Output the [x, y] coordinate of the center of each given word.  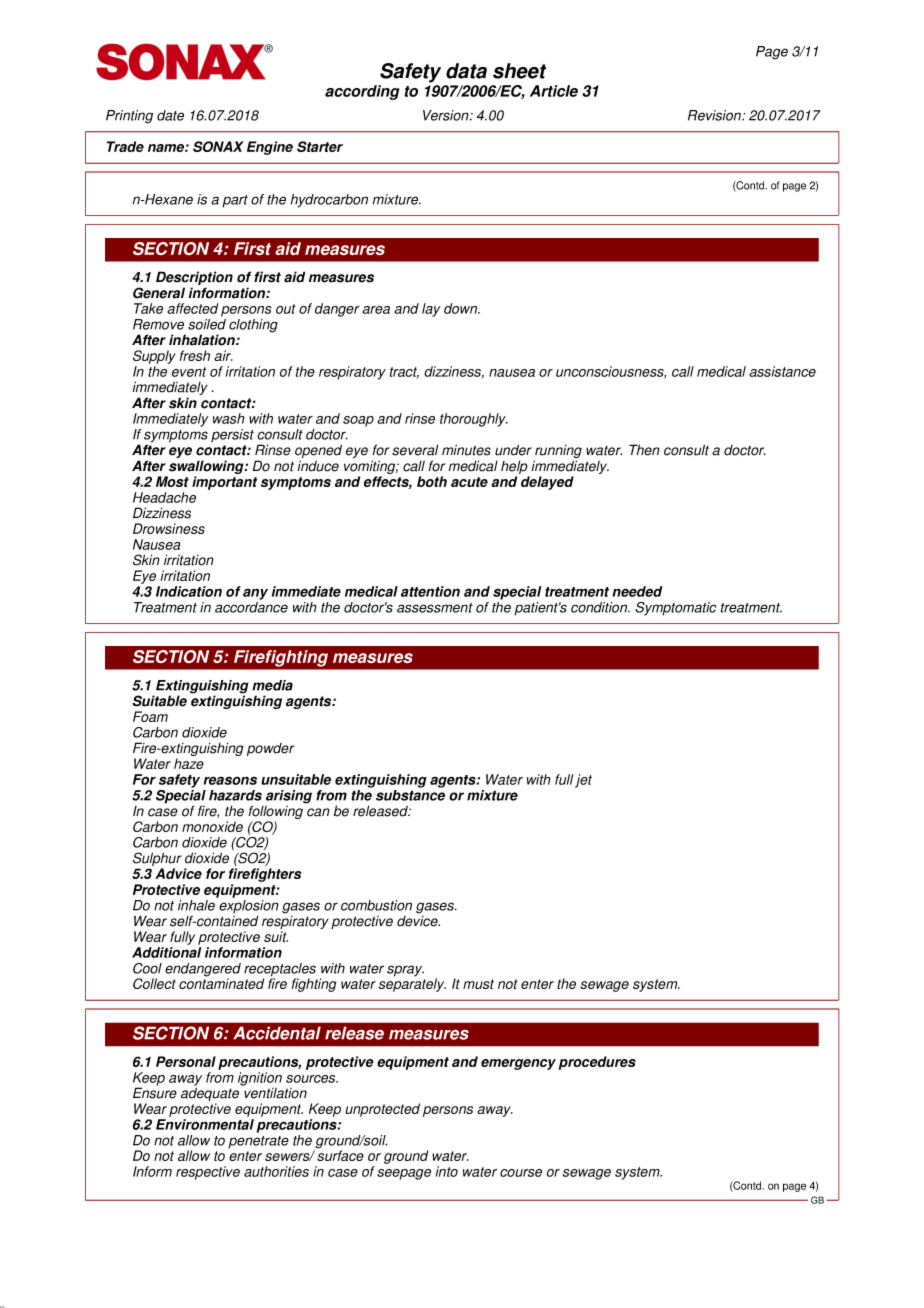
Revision [715, 115]
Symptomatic [675, 609]
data [466, 71]
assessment [435, 608]
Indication [189, 591]
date [170, 115]
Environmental [205, 1124]
